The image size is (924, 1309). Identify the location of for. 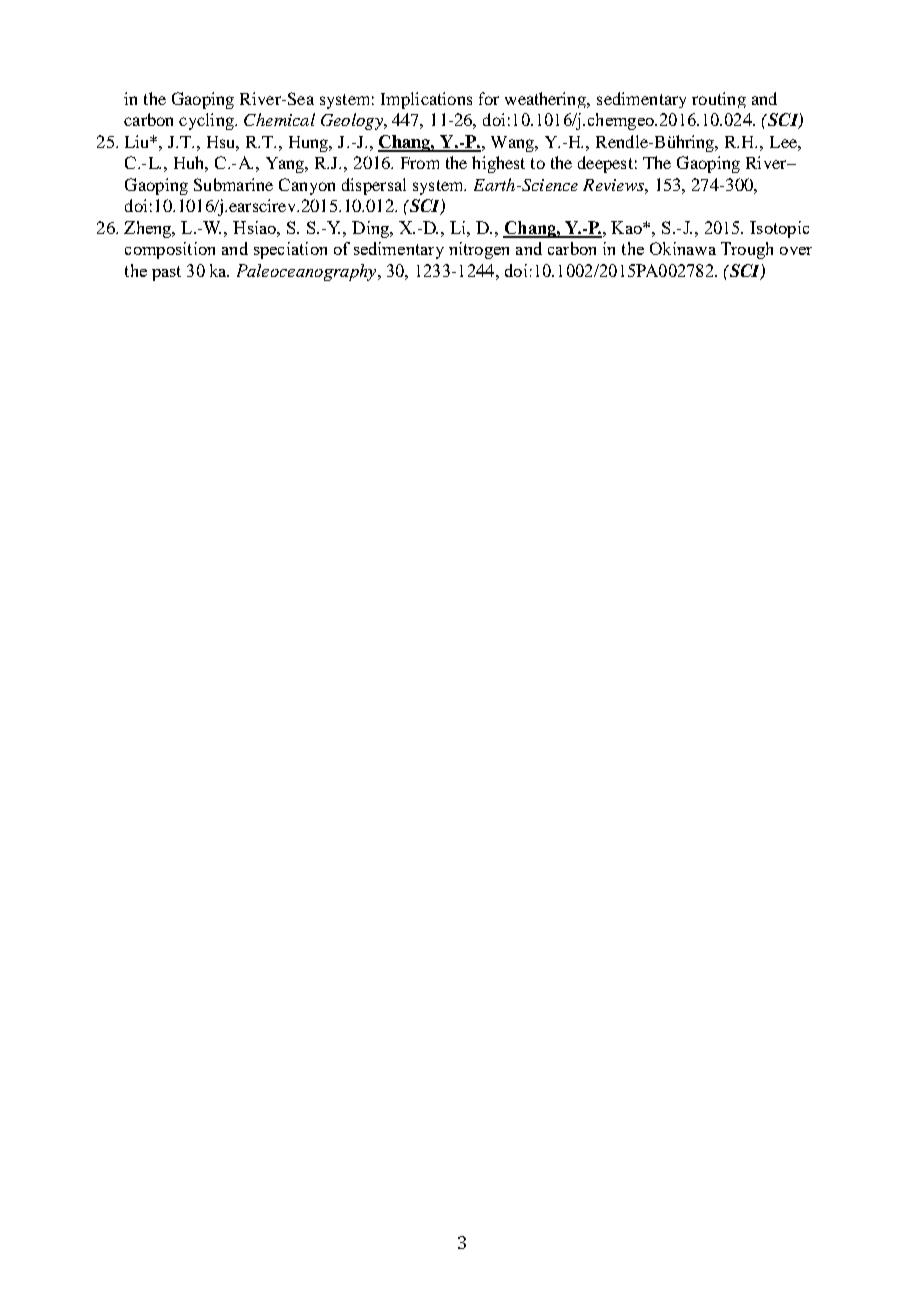
(489, 98).
